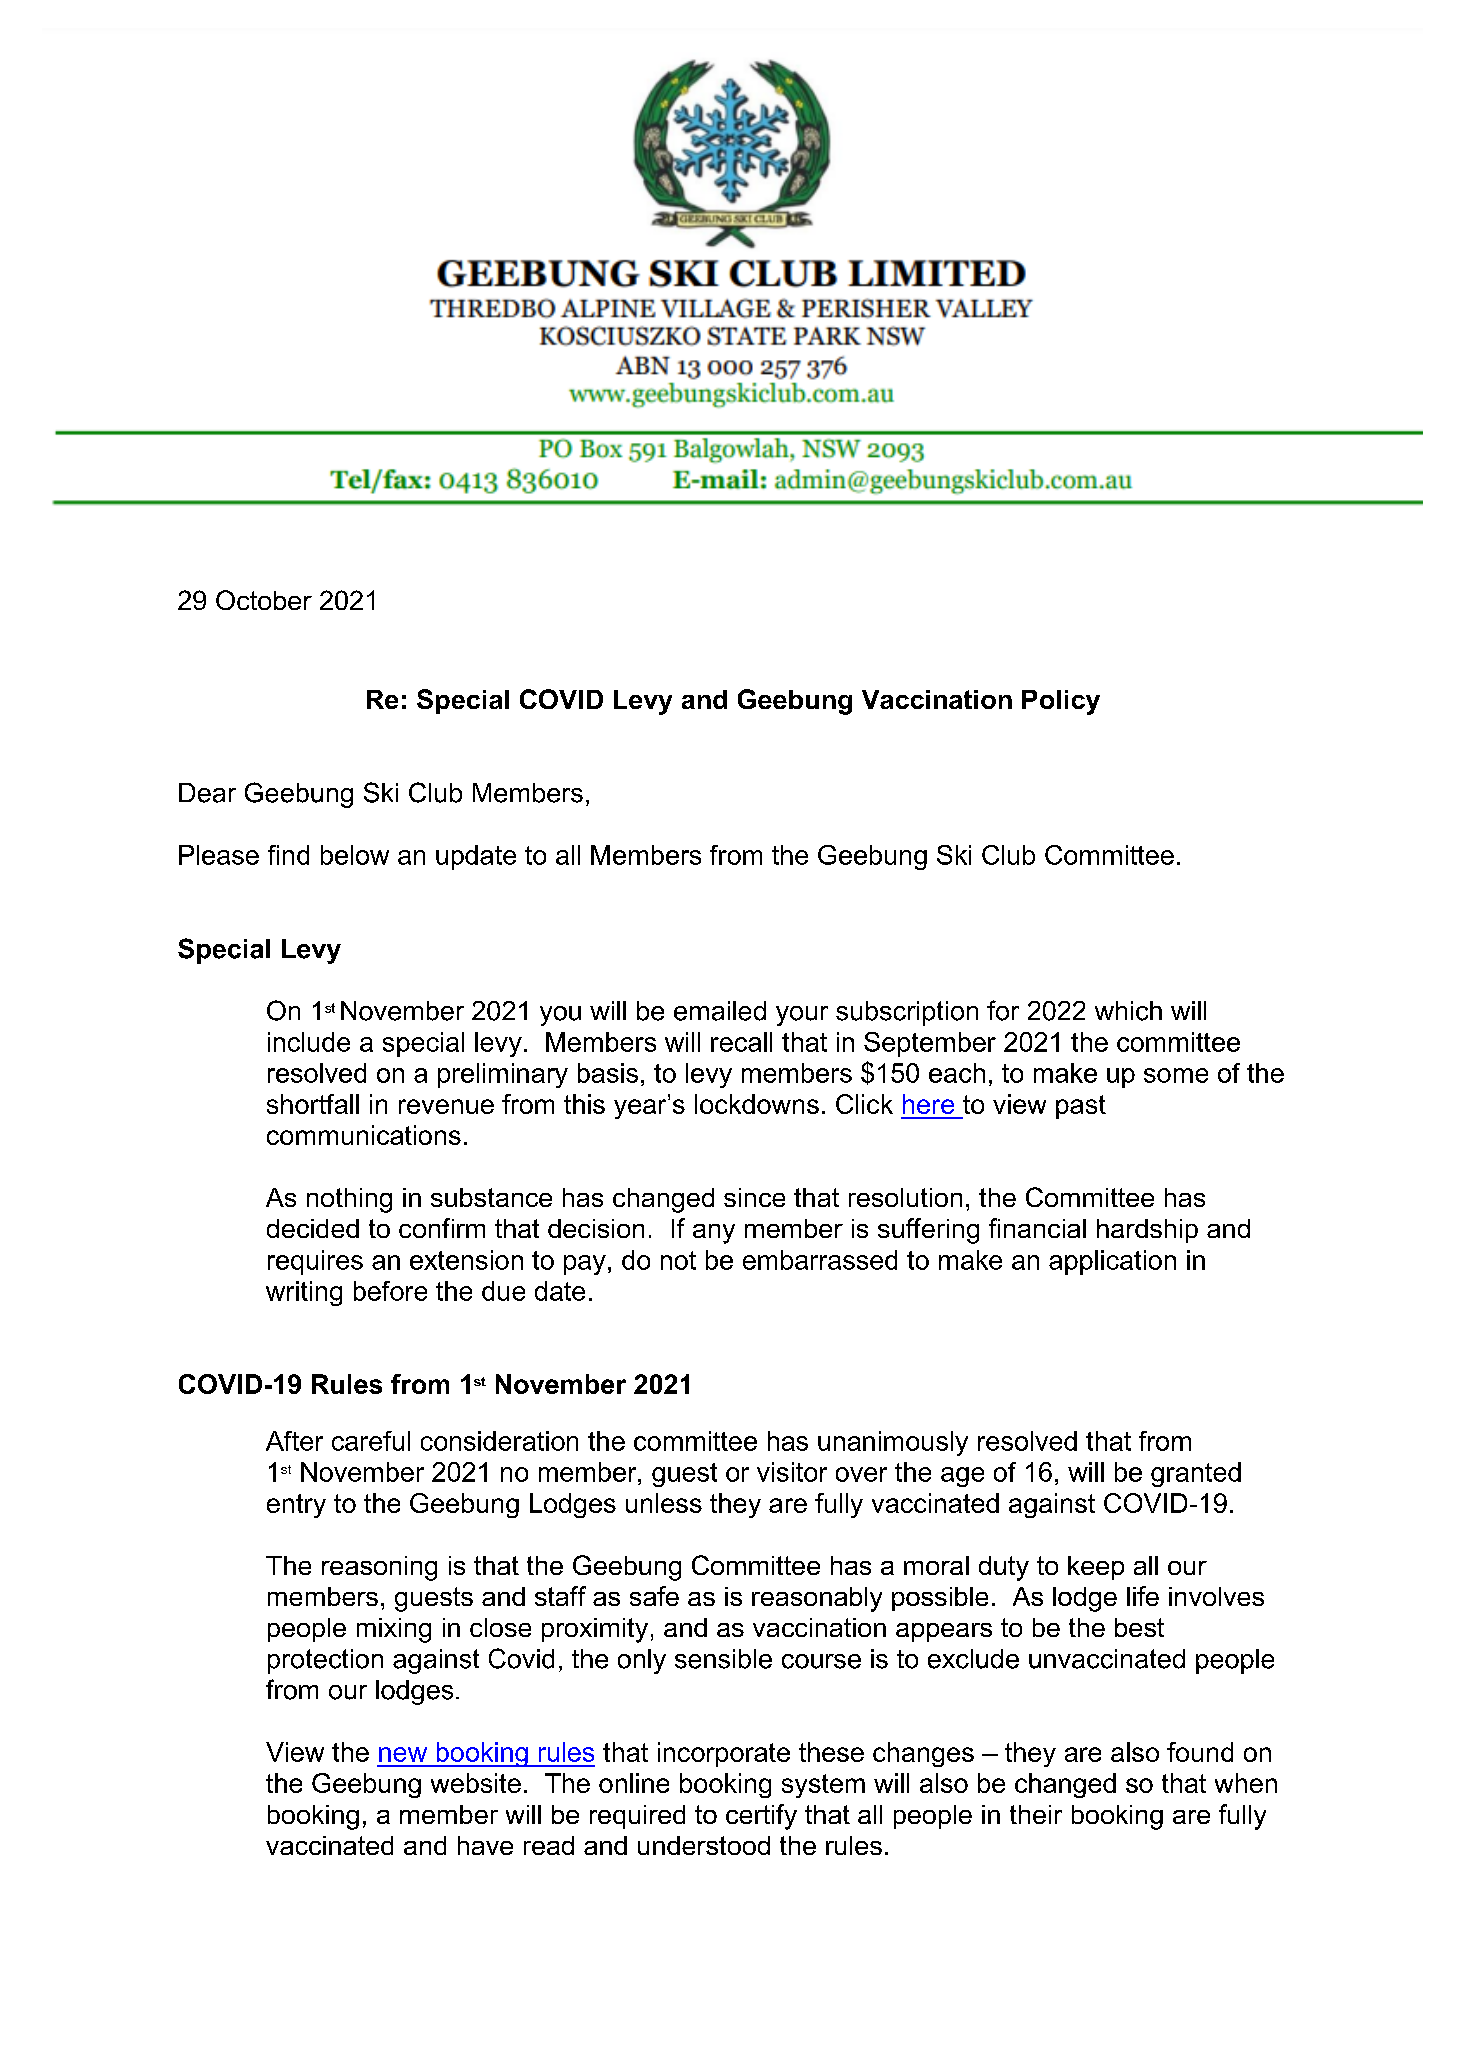 This image has height=2072, width=1465. I want to click on Policy, so click(1061, 702).
